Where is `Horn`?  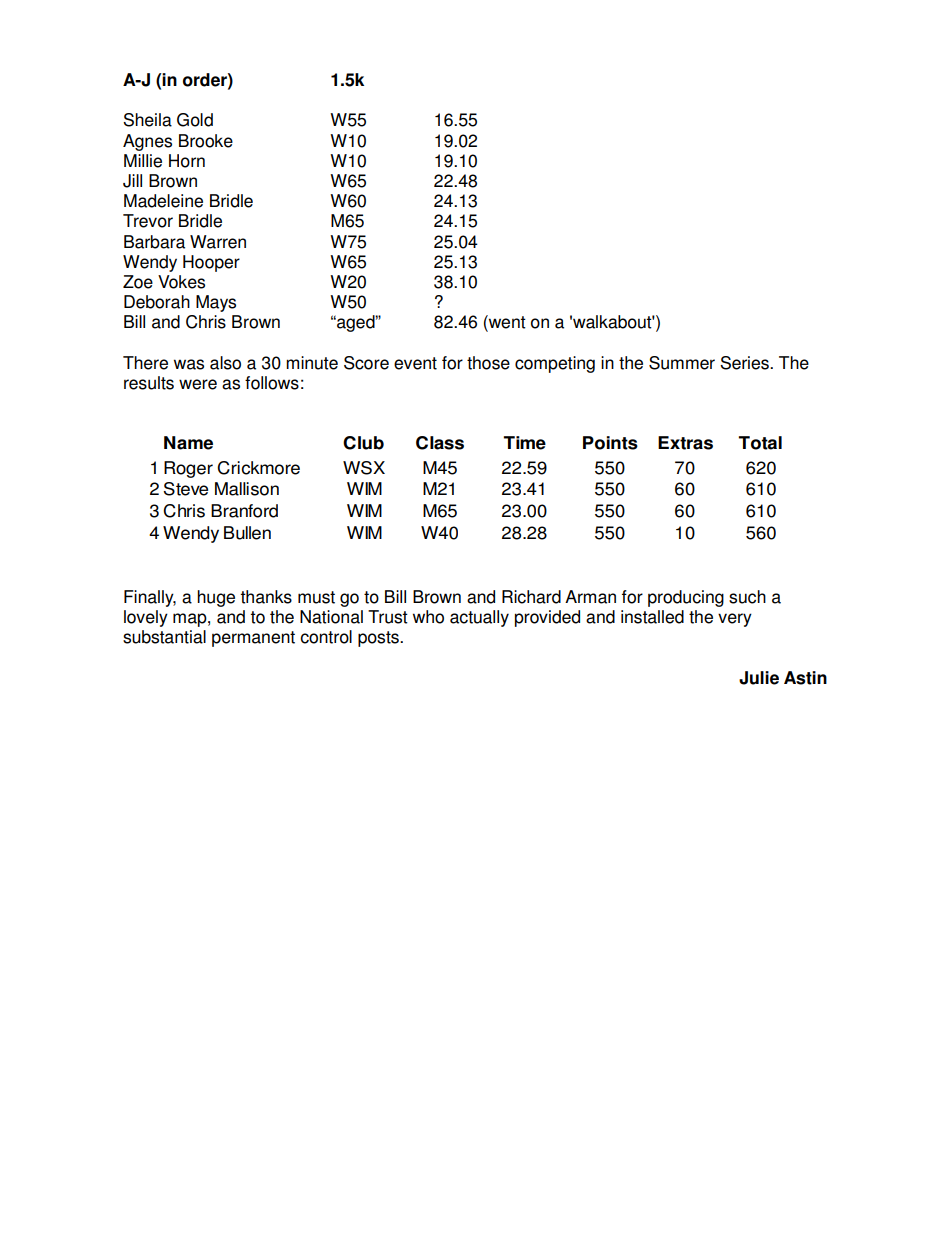
Horn is located at coordinates (187, 161).
